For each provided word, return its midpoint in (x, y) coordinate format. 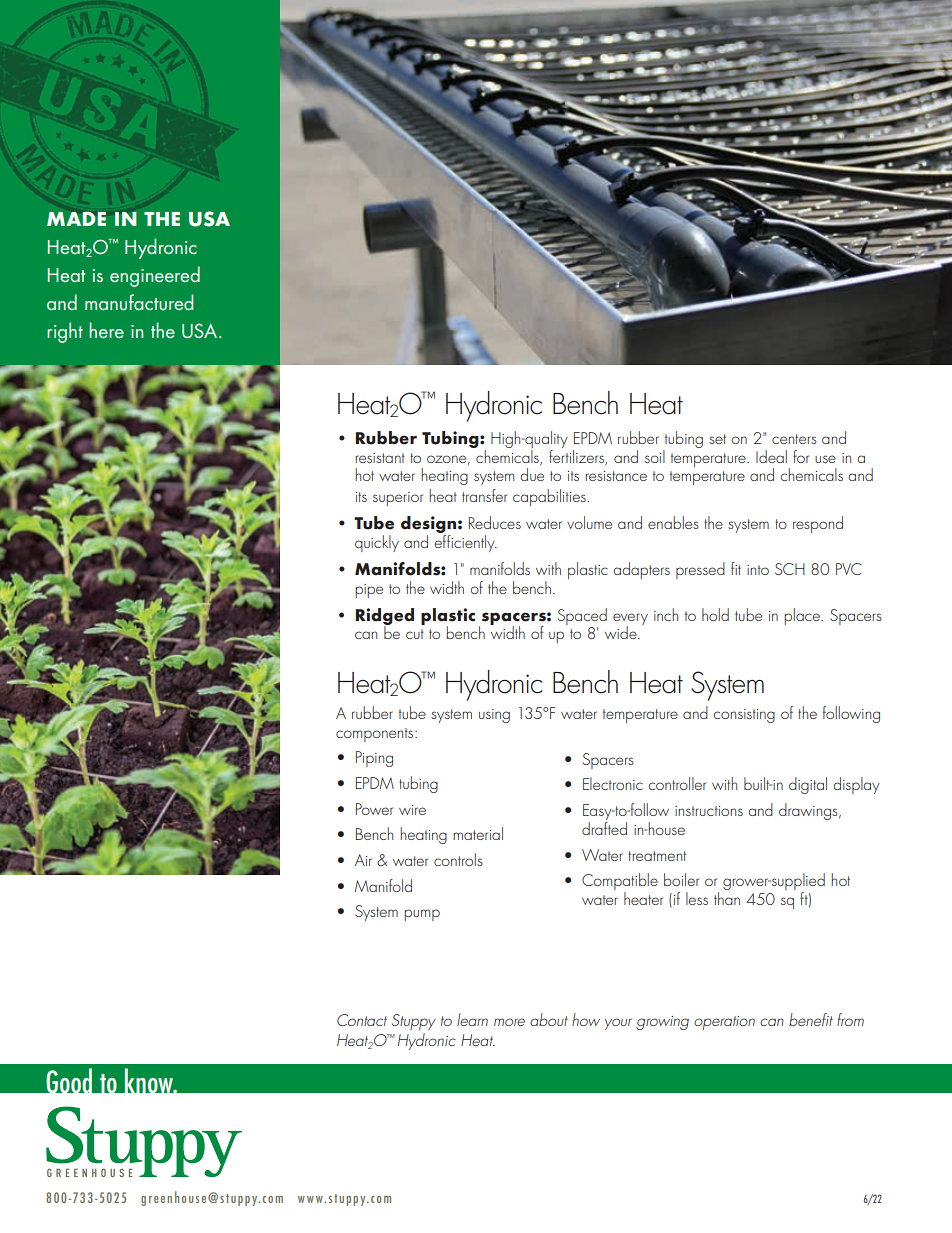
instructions (709, 811)
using (494, 716)
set (717, 439)
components (376, 735)
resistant (380, 458)
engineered (155, 276)
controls (458, 859)
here (106, 330)
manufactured (139, 302)
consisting (744, 716)
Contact (362, 1020)
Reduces (495, 522)
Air (363, 860)
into (758, 570)
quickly (377, 543)
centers (794, 439)
